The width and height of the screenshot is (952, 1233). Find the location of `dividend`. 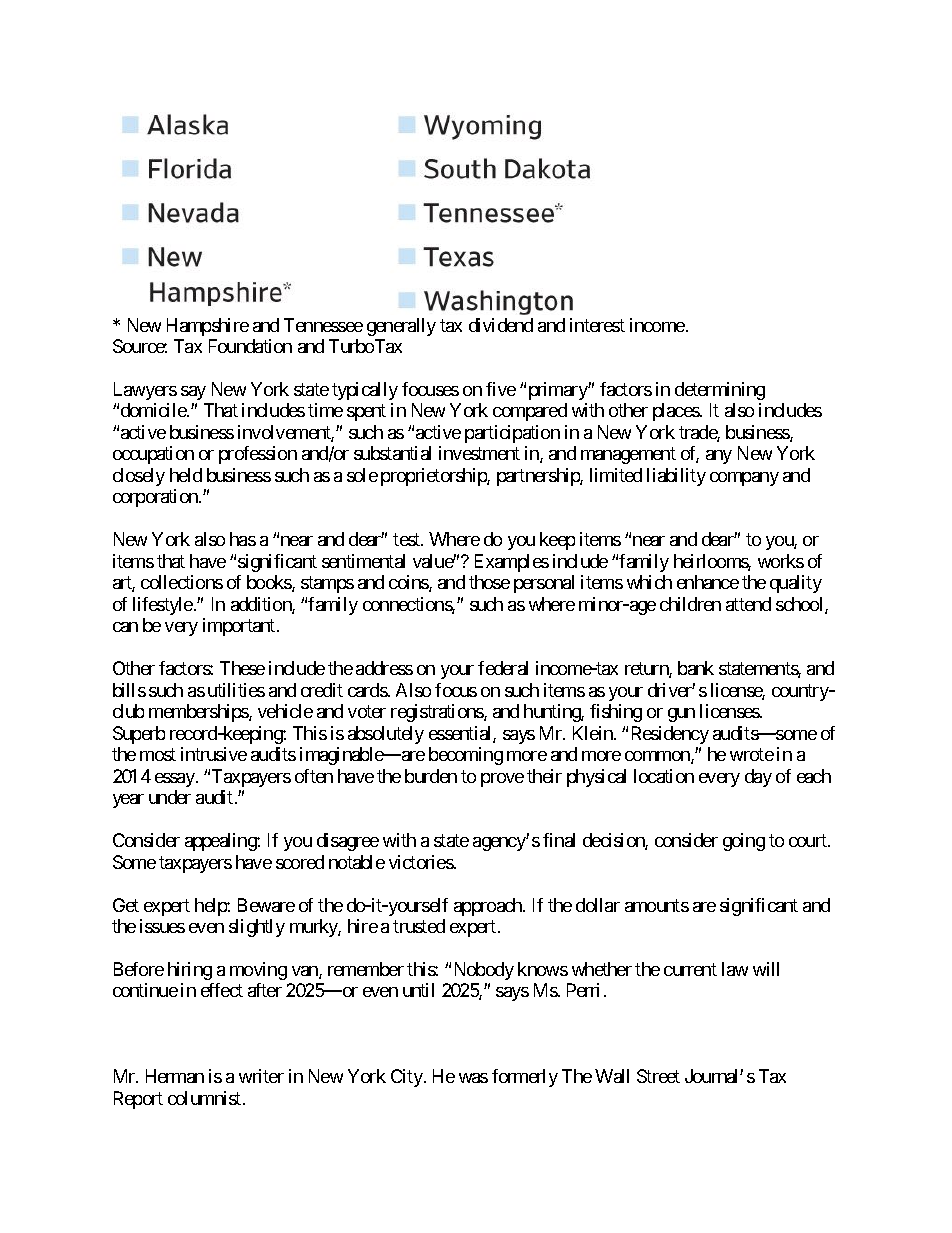

dividend is located at coordinates (501, 325).
